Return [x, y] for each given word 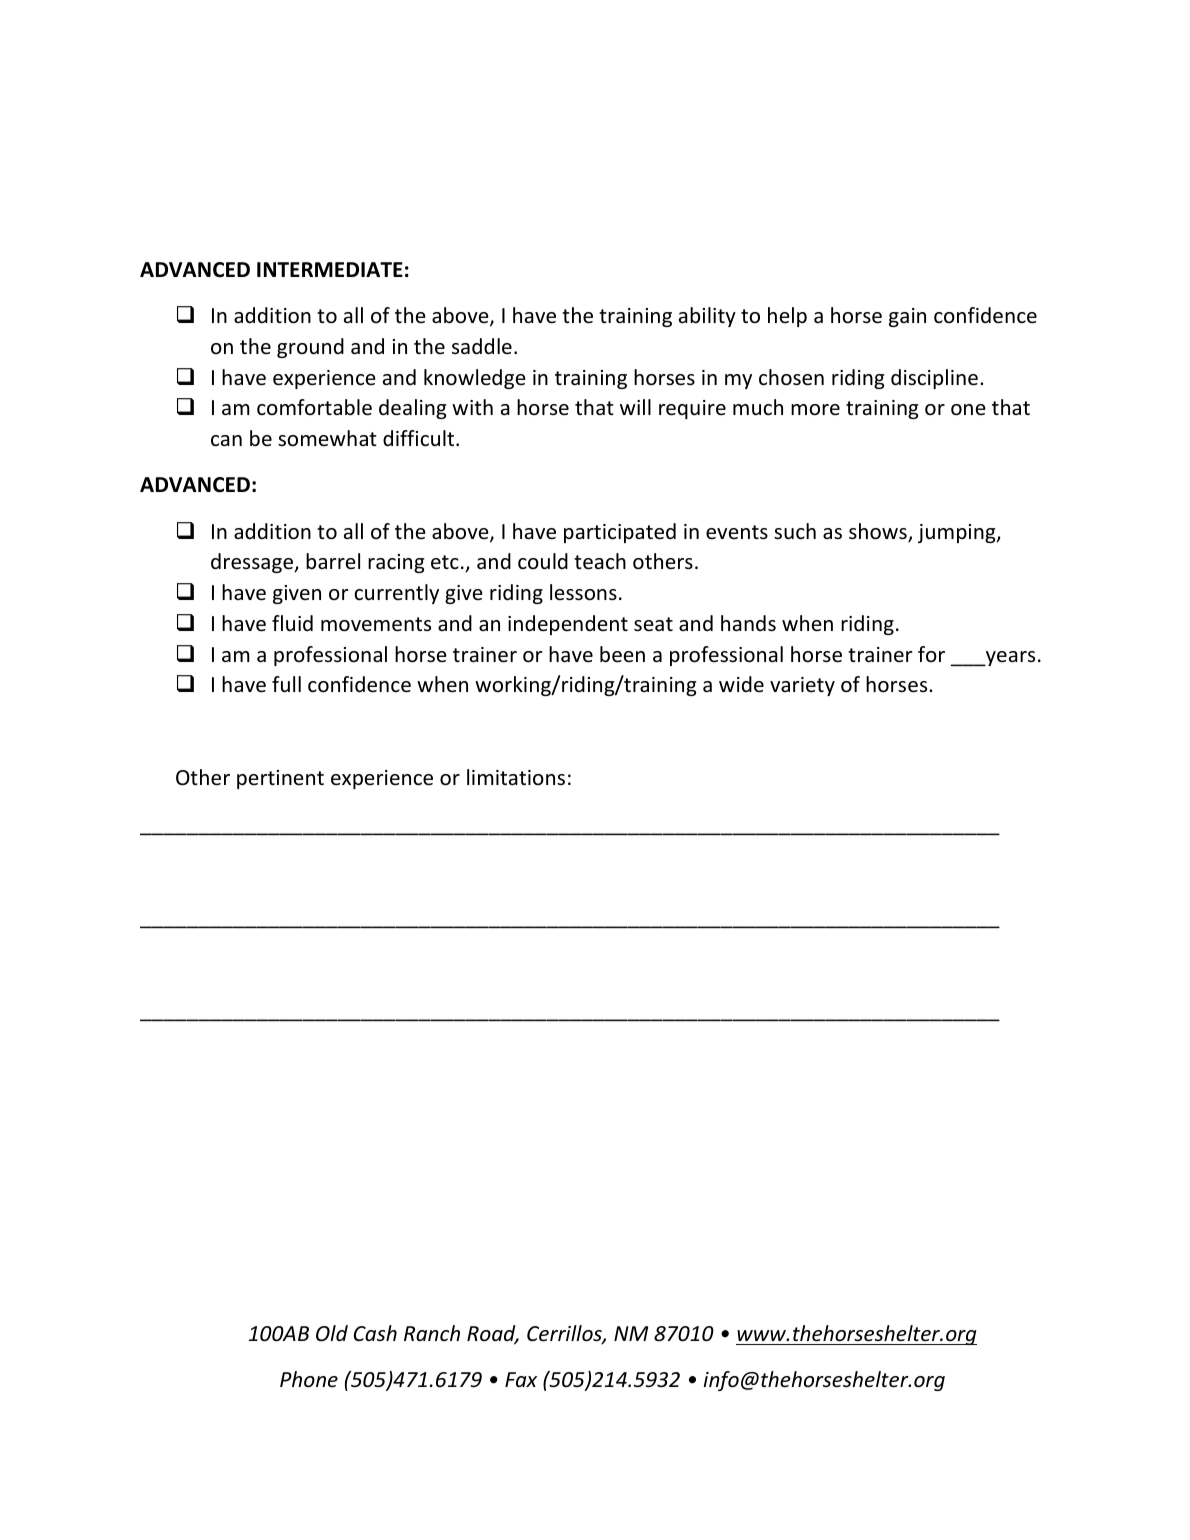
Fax [521, 1379]
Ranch [432, 1333]
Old [332, 1333]
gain [907, 317]
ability [707, 317]
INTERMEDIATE [330, 269]
